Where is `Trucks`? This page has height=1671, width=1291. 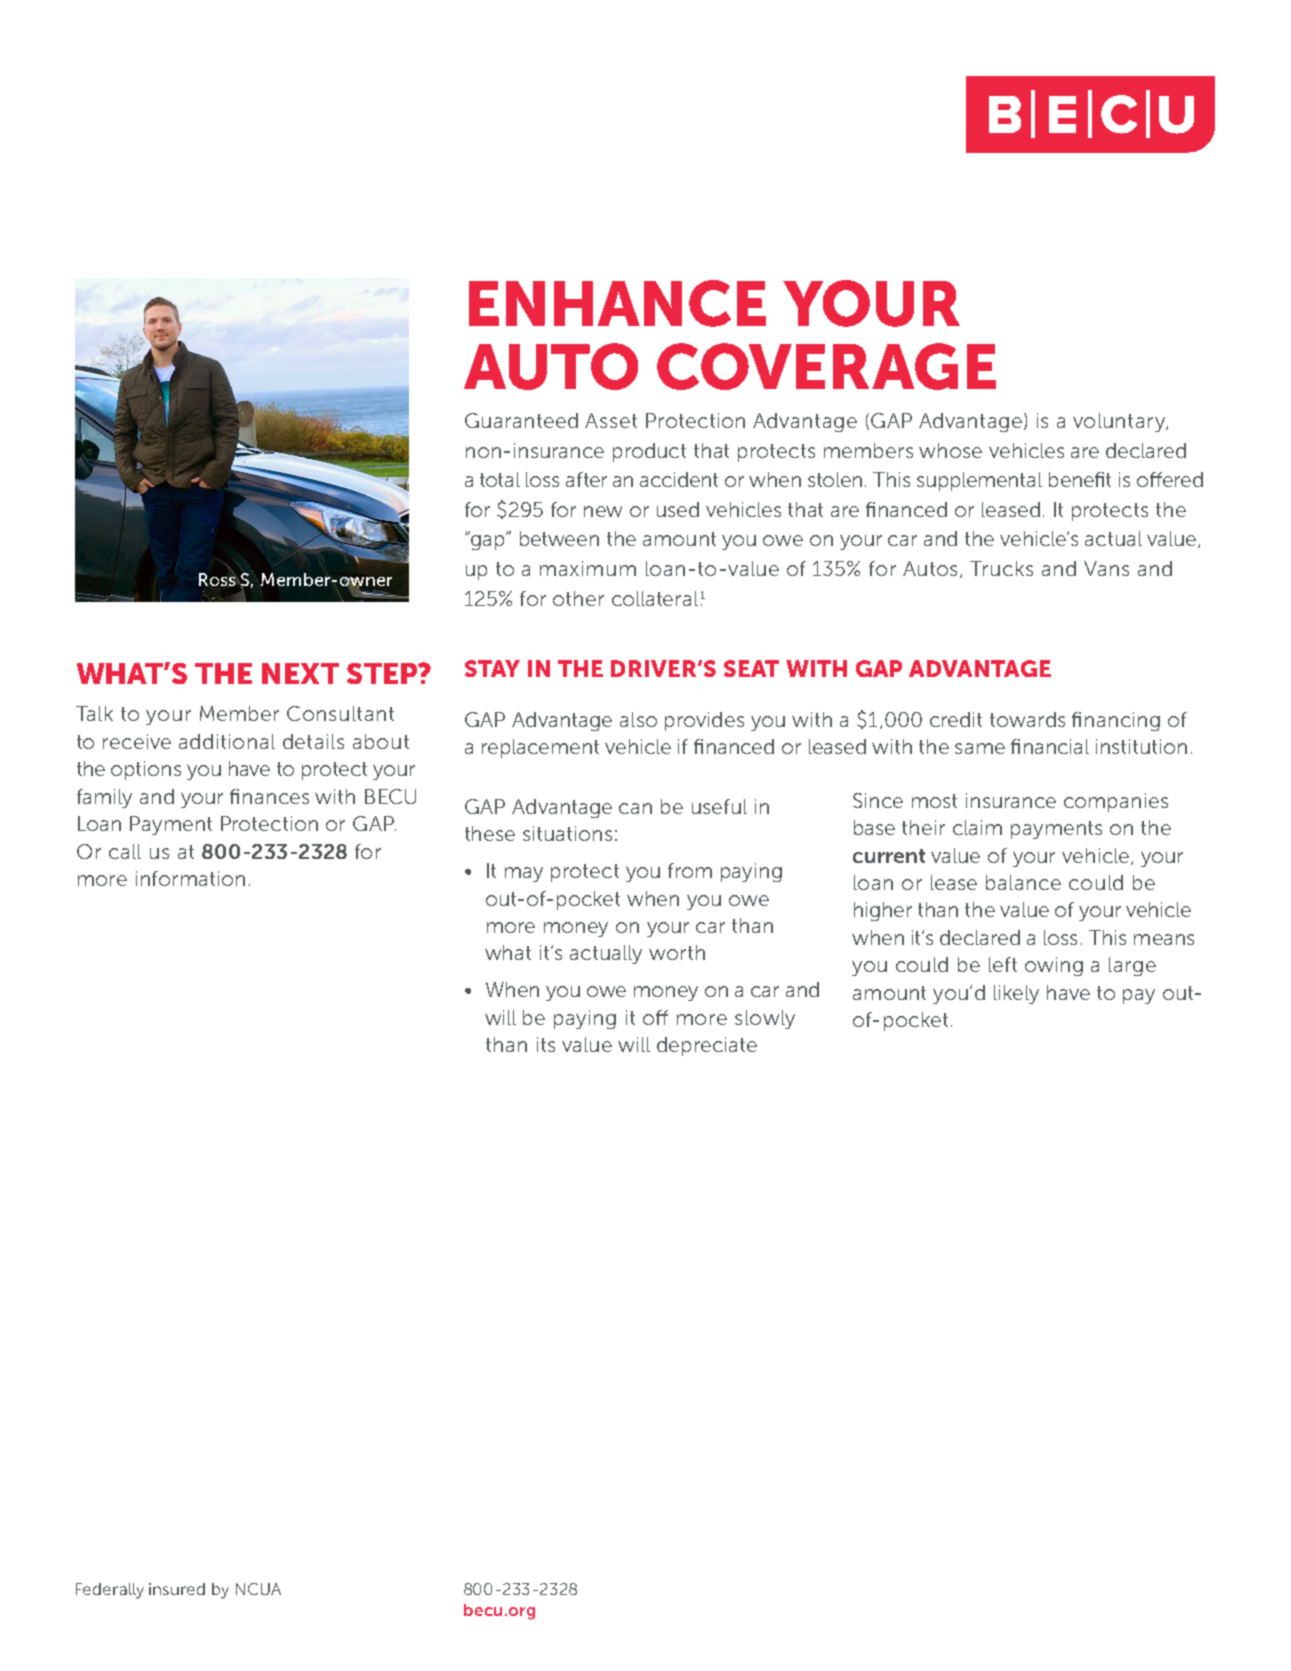
Trucks is located at coordinates (1001, 568).
